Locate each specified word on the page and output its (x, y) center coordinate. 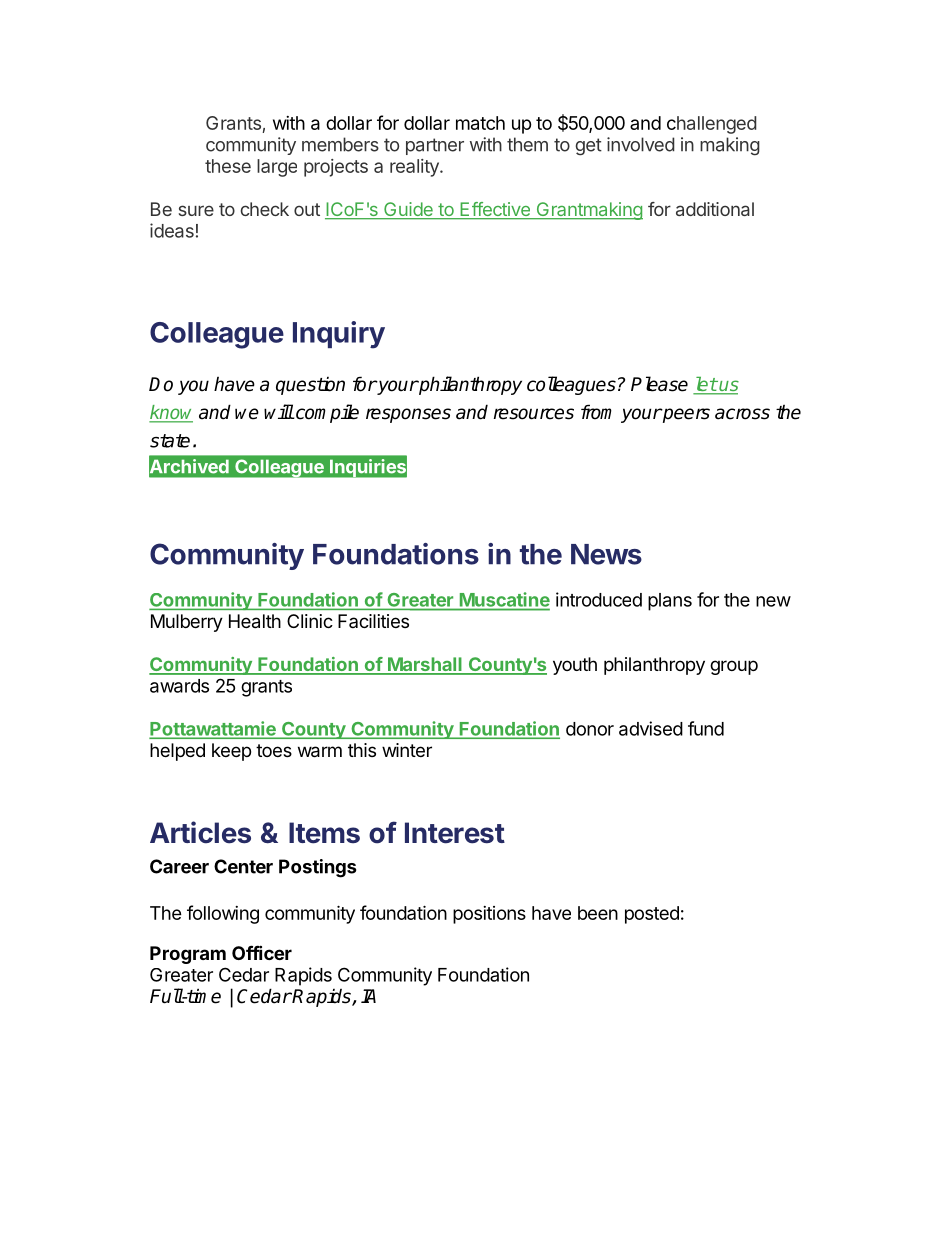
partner (435, 146)
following (223, 914)
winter (407, 750)
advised (651, 728)
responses (408, 415)
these (228, 166)
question (310, 386)
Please (659, 384)
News (606, 554)
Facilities (373, 621)
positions (489, 915)
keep (231, 752)
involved (641, 144)
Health (255, 621)
